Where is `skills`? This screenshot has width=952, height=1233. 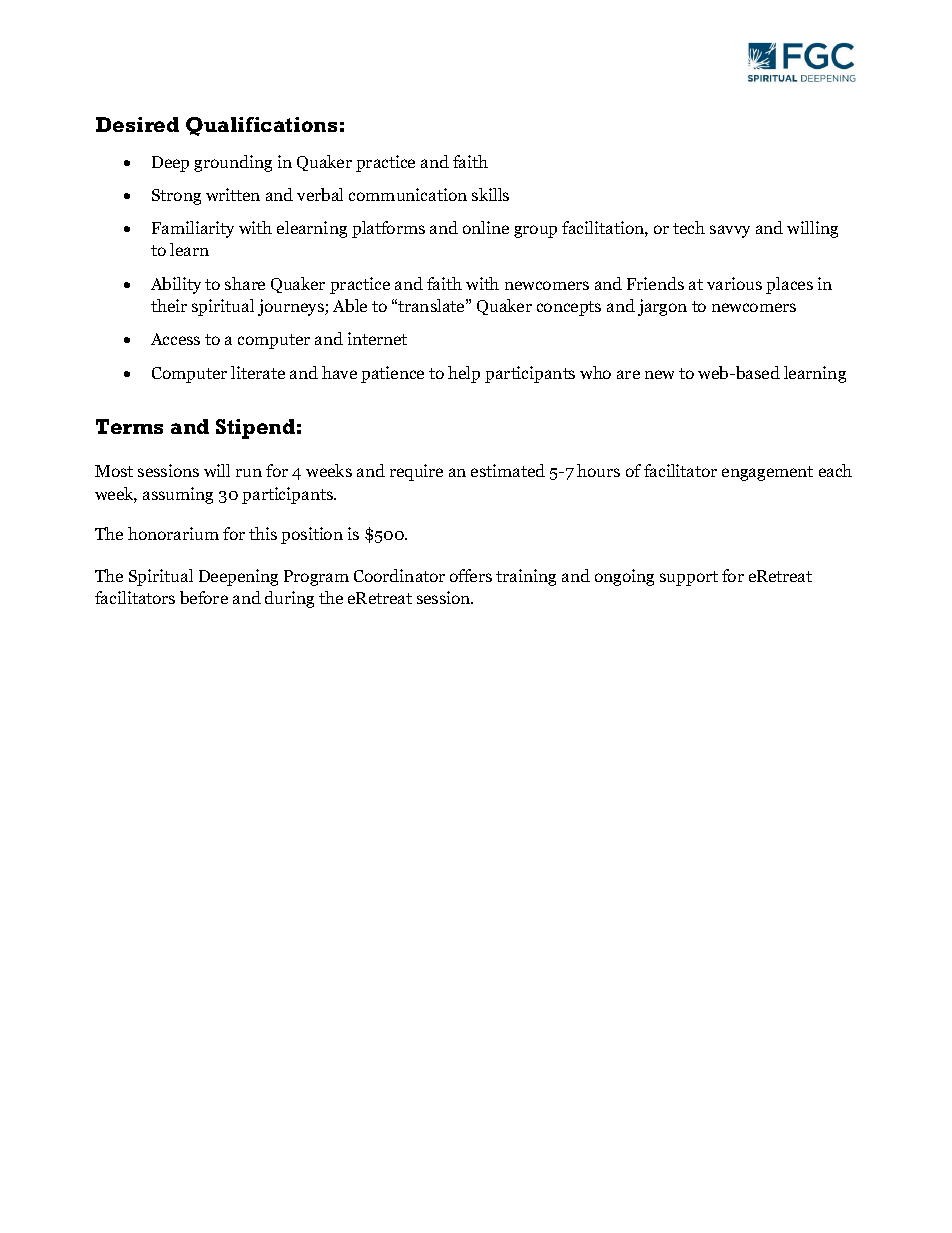
skills is located at coordinates (490, 194).
